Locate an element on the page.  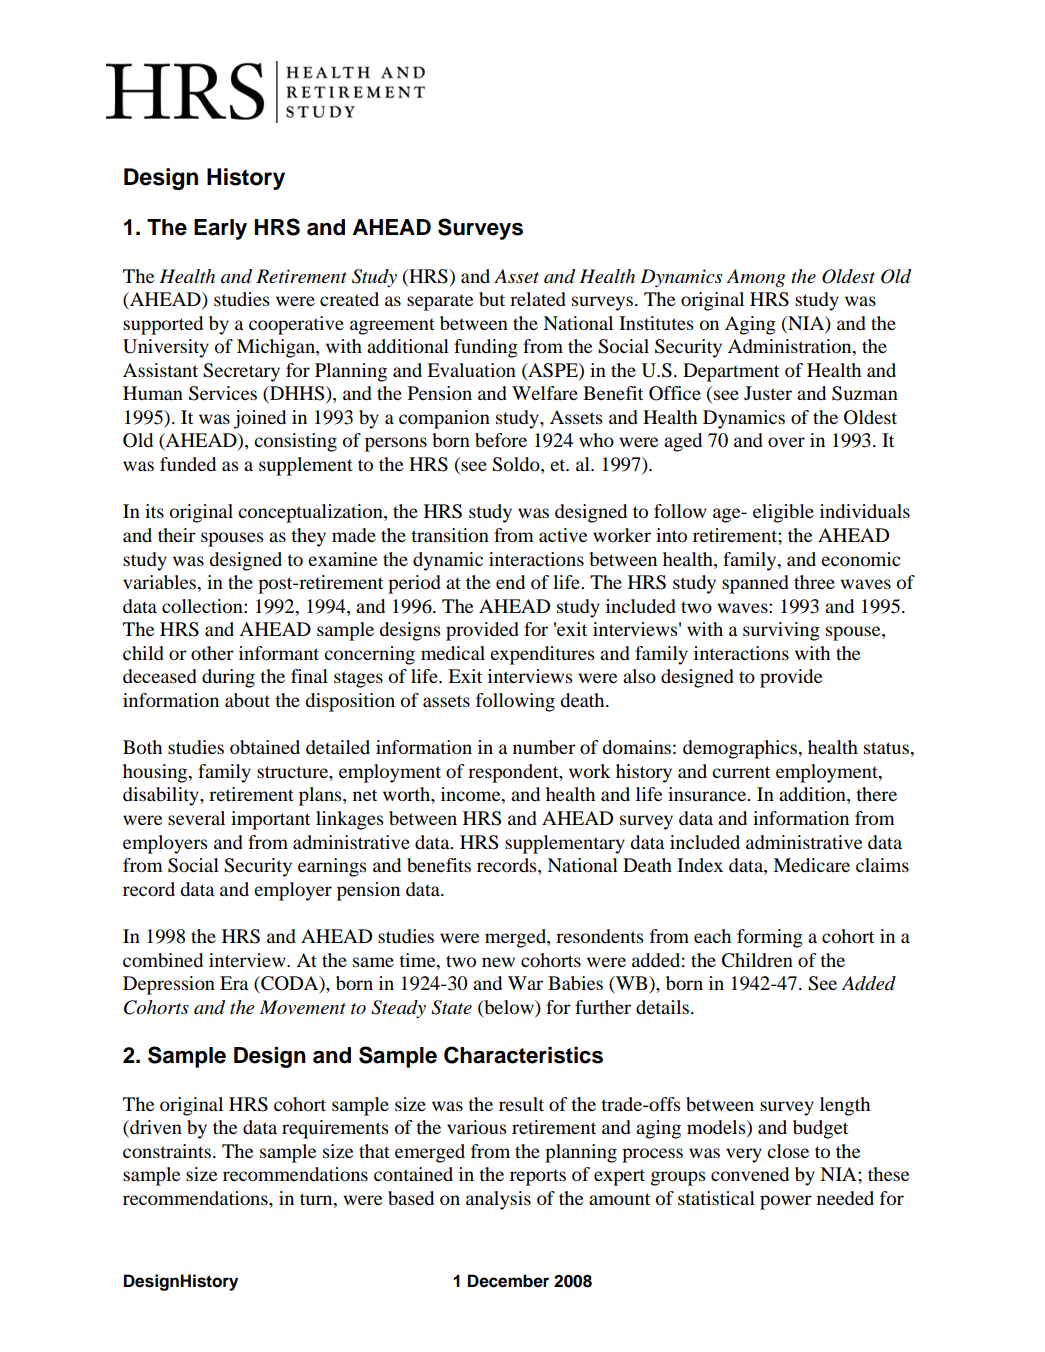
demographics is located at coordinates (741, 749).
